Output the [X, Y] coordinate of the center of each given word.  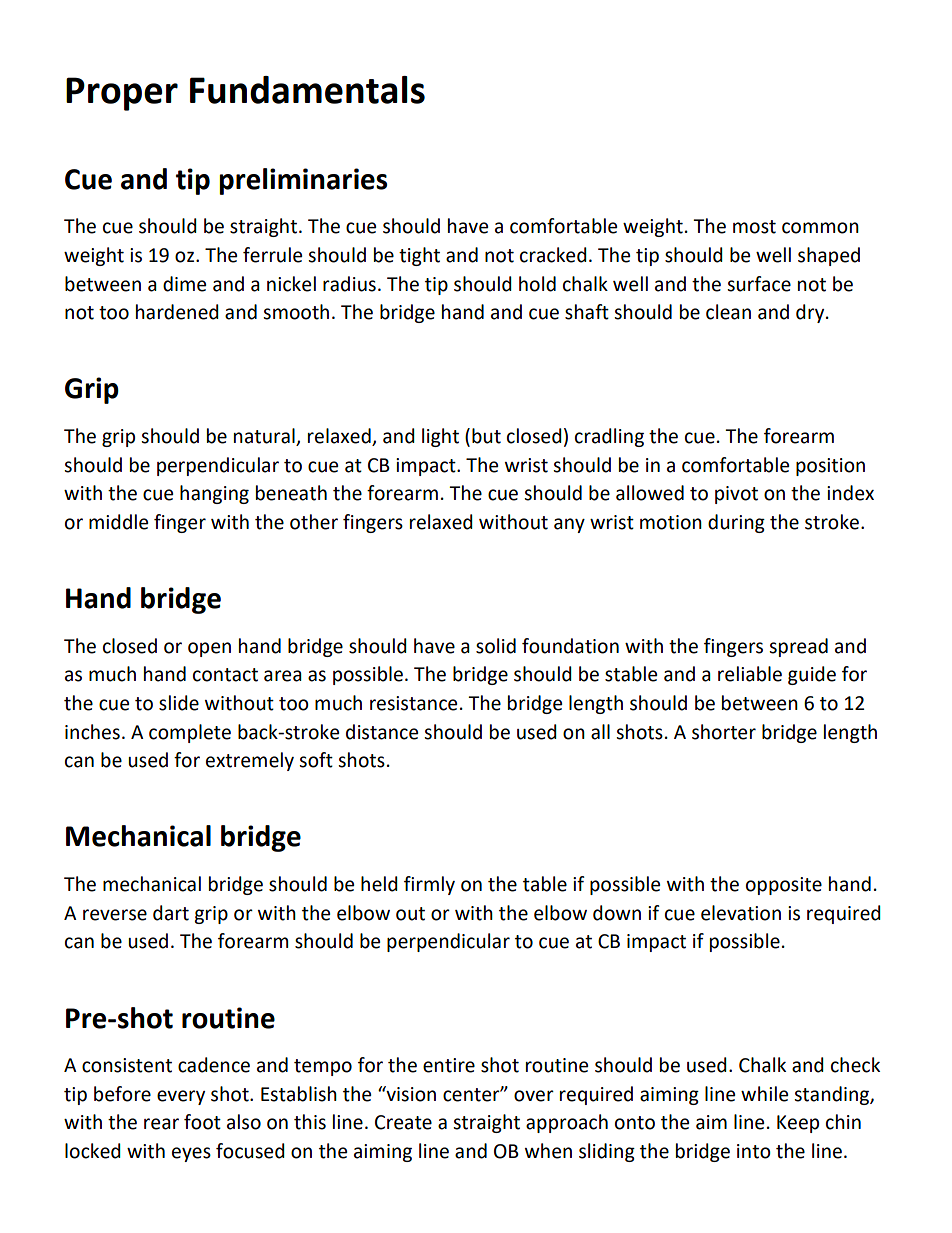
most [754, 227]
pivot [736, 495]
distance [382, 732]
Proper [122, 94]
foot [202, 1122]
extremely [250, 761]
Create [403, 1122]
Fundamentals [307, 90]
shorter [724, 732]
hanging [214, 494]
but [486, 436]
